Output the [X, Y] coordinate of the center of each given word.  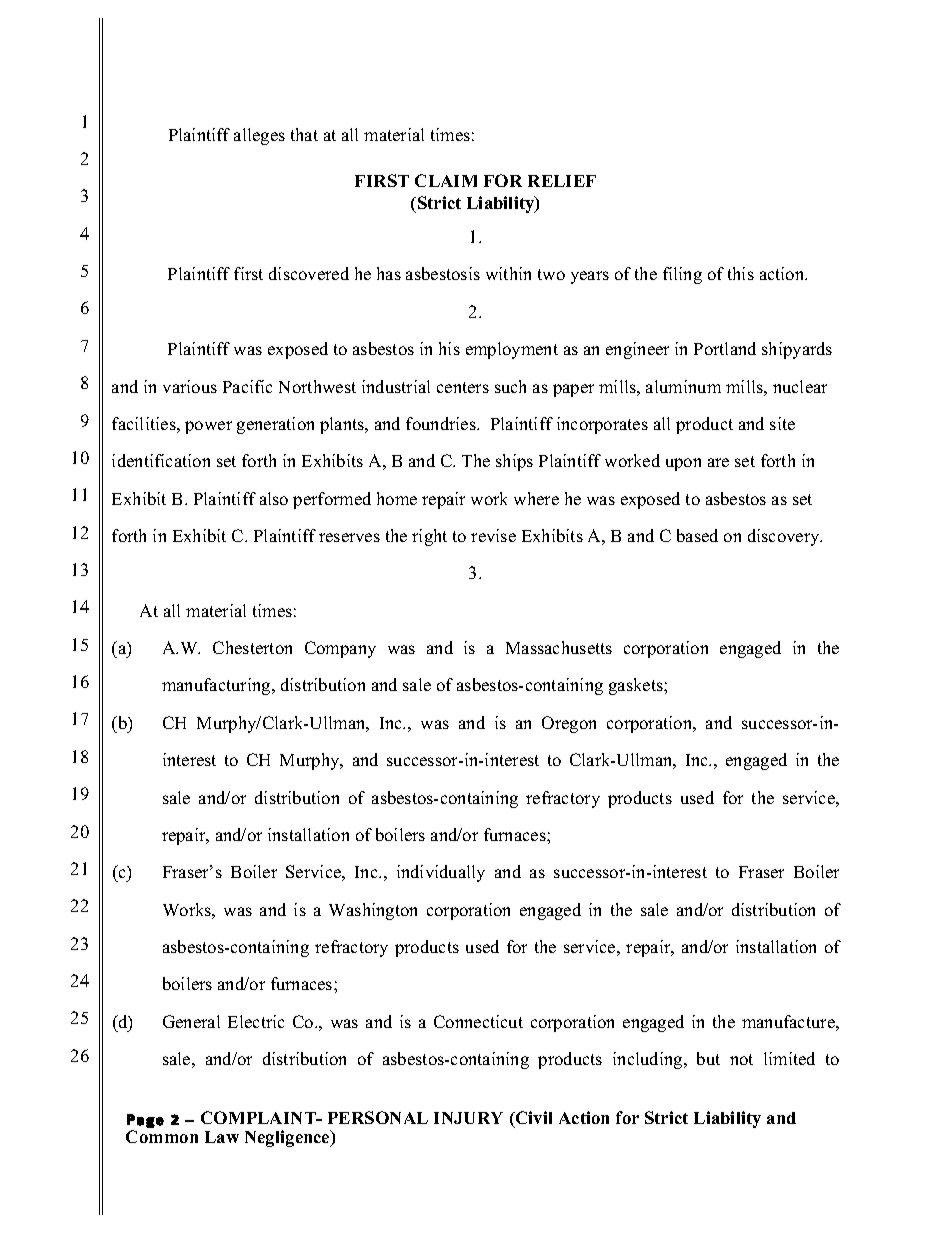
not [741, 1059]
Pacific [247, 386]
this [741, 273]
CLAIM [446, 180]
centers [463, 387]
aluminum [683, 386]
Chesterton [252, 647]
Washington [373, 911]
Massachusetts [559, 647]
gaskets [637, 686]
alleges [259, 136]
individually [441, 873]
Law [222, 1137]
